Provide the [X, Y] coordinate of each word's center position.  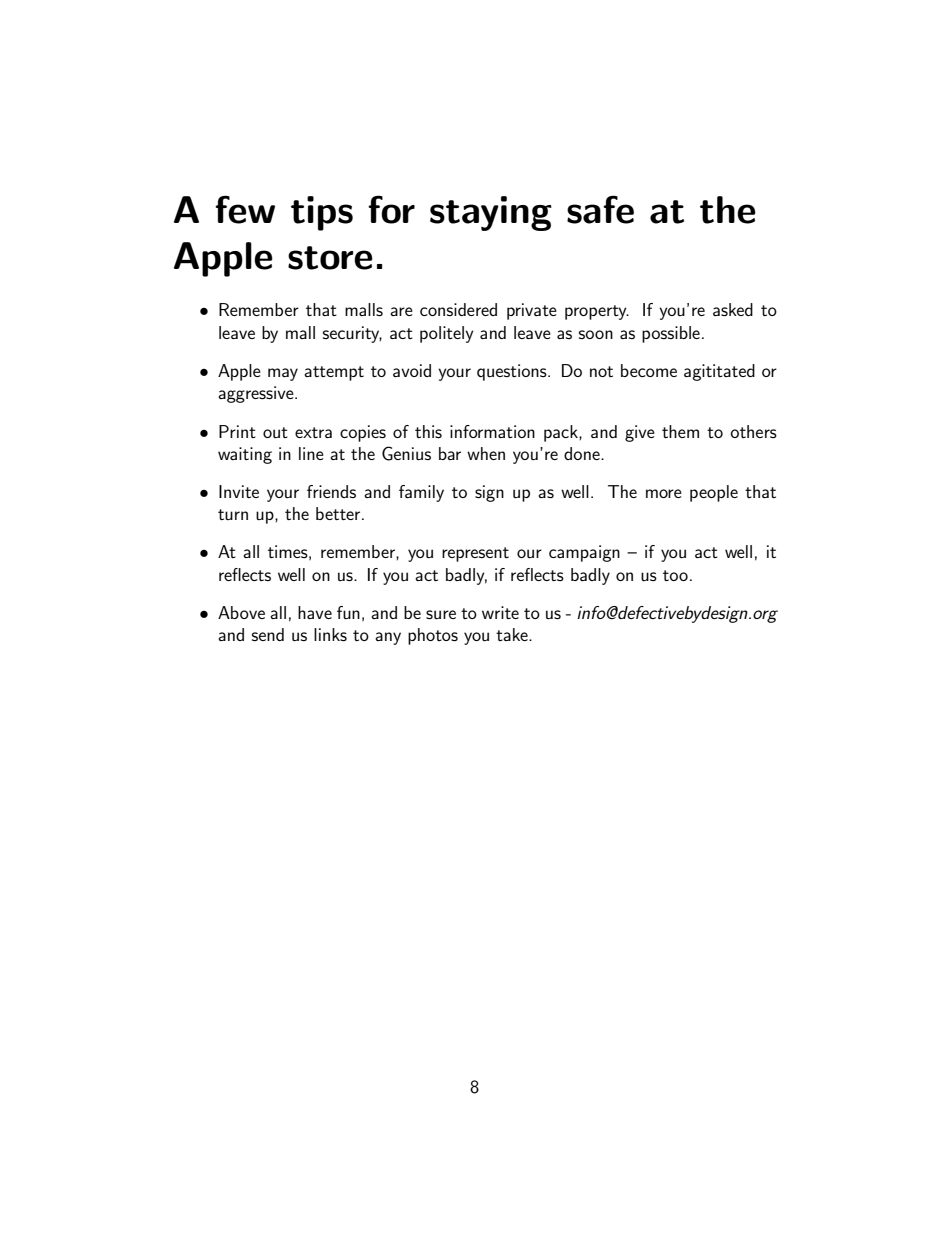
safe [600, 209]
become [649, 370]
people [714, 493]
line [311, 453]
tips [322, 213]
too [675, 575]
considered [458, 309]
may [283, 374]
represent [475, 554]
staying [491, 213]
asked [733, 309]
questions [513, 372]
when [486, 453]
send [268, 634]
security [352, 334]
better [339, 513]
